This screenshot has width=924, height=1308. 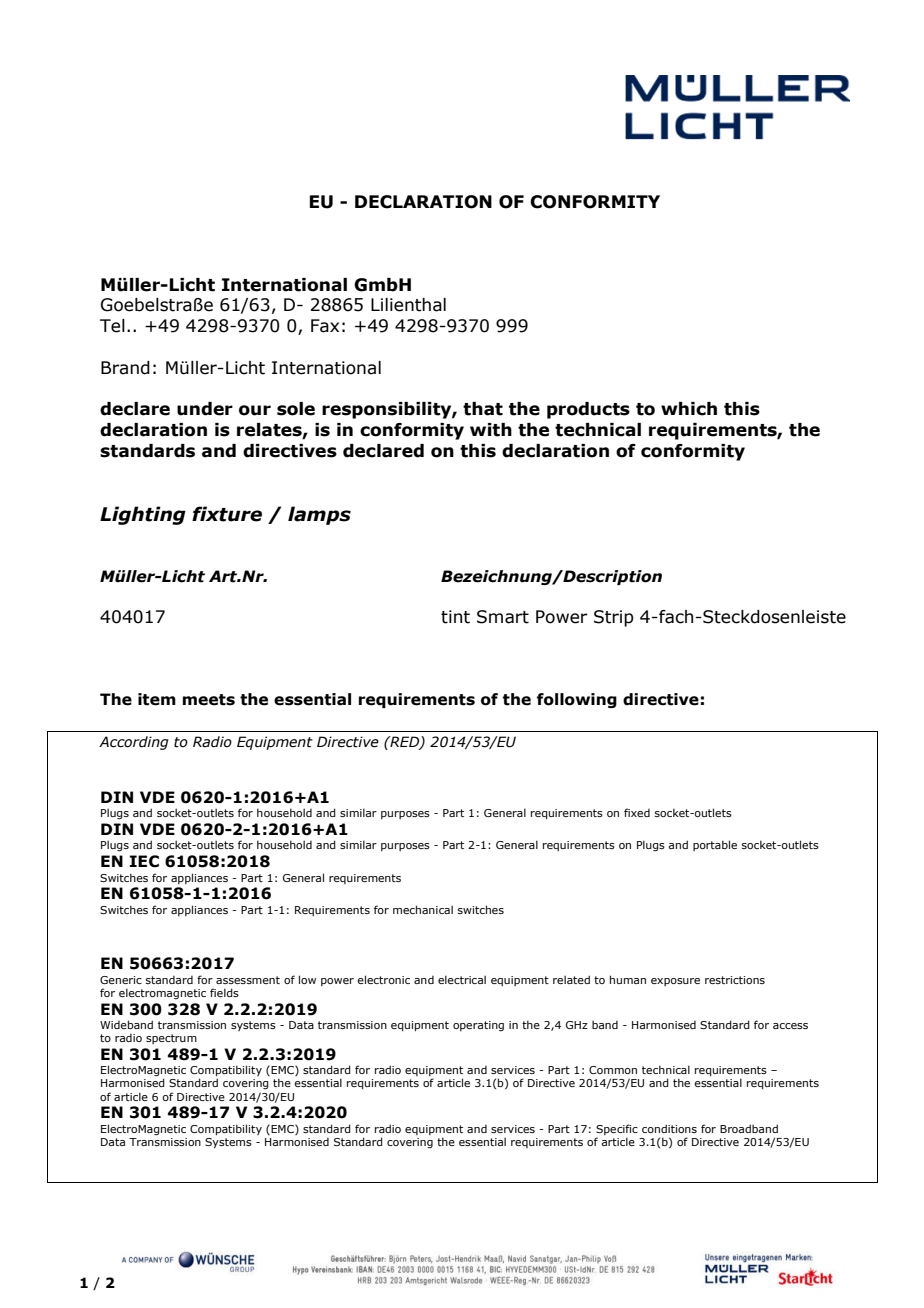 What do you see at coordinates (171, 1039) in the screenshot?
I see `spectrum` at bounding box center [171, 1039].
